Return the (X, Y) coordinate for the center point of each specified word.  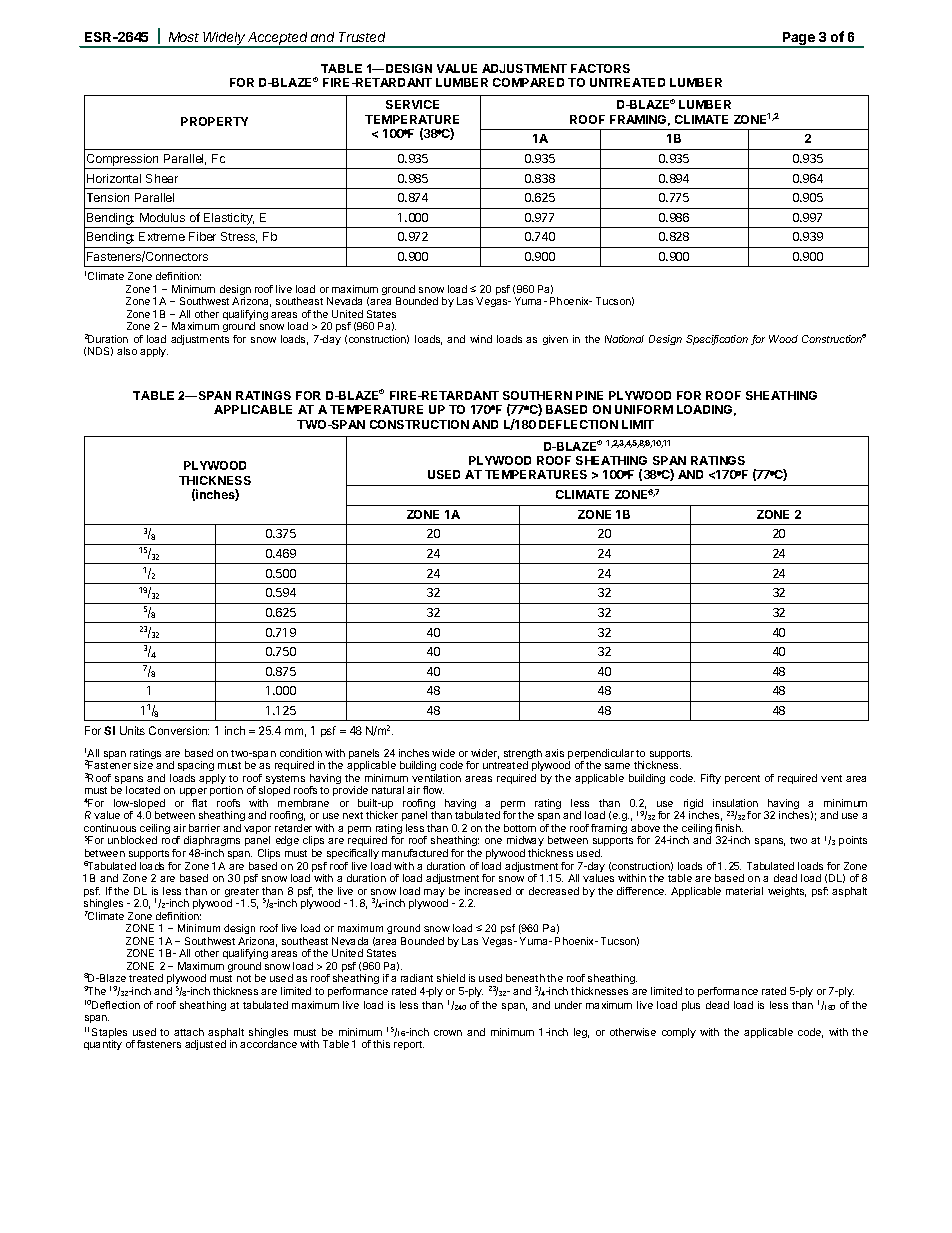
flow (433, 790)
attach (189, 1032)
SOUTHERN (537, 395)
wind (481, 339)
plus (691, 1006)
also (127, 351)
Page (799, 40)
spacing (196, 768)
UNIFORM (644, 409)
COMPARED (528, 82)
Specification (717, 340)
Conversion (179, 730)
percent (742, 779)
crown (448, 1033)
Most (184, 37)
